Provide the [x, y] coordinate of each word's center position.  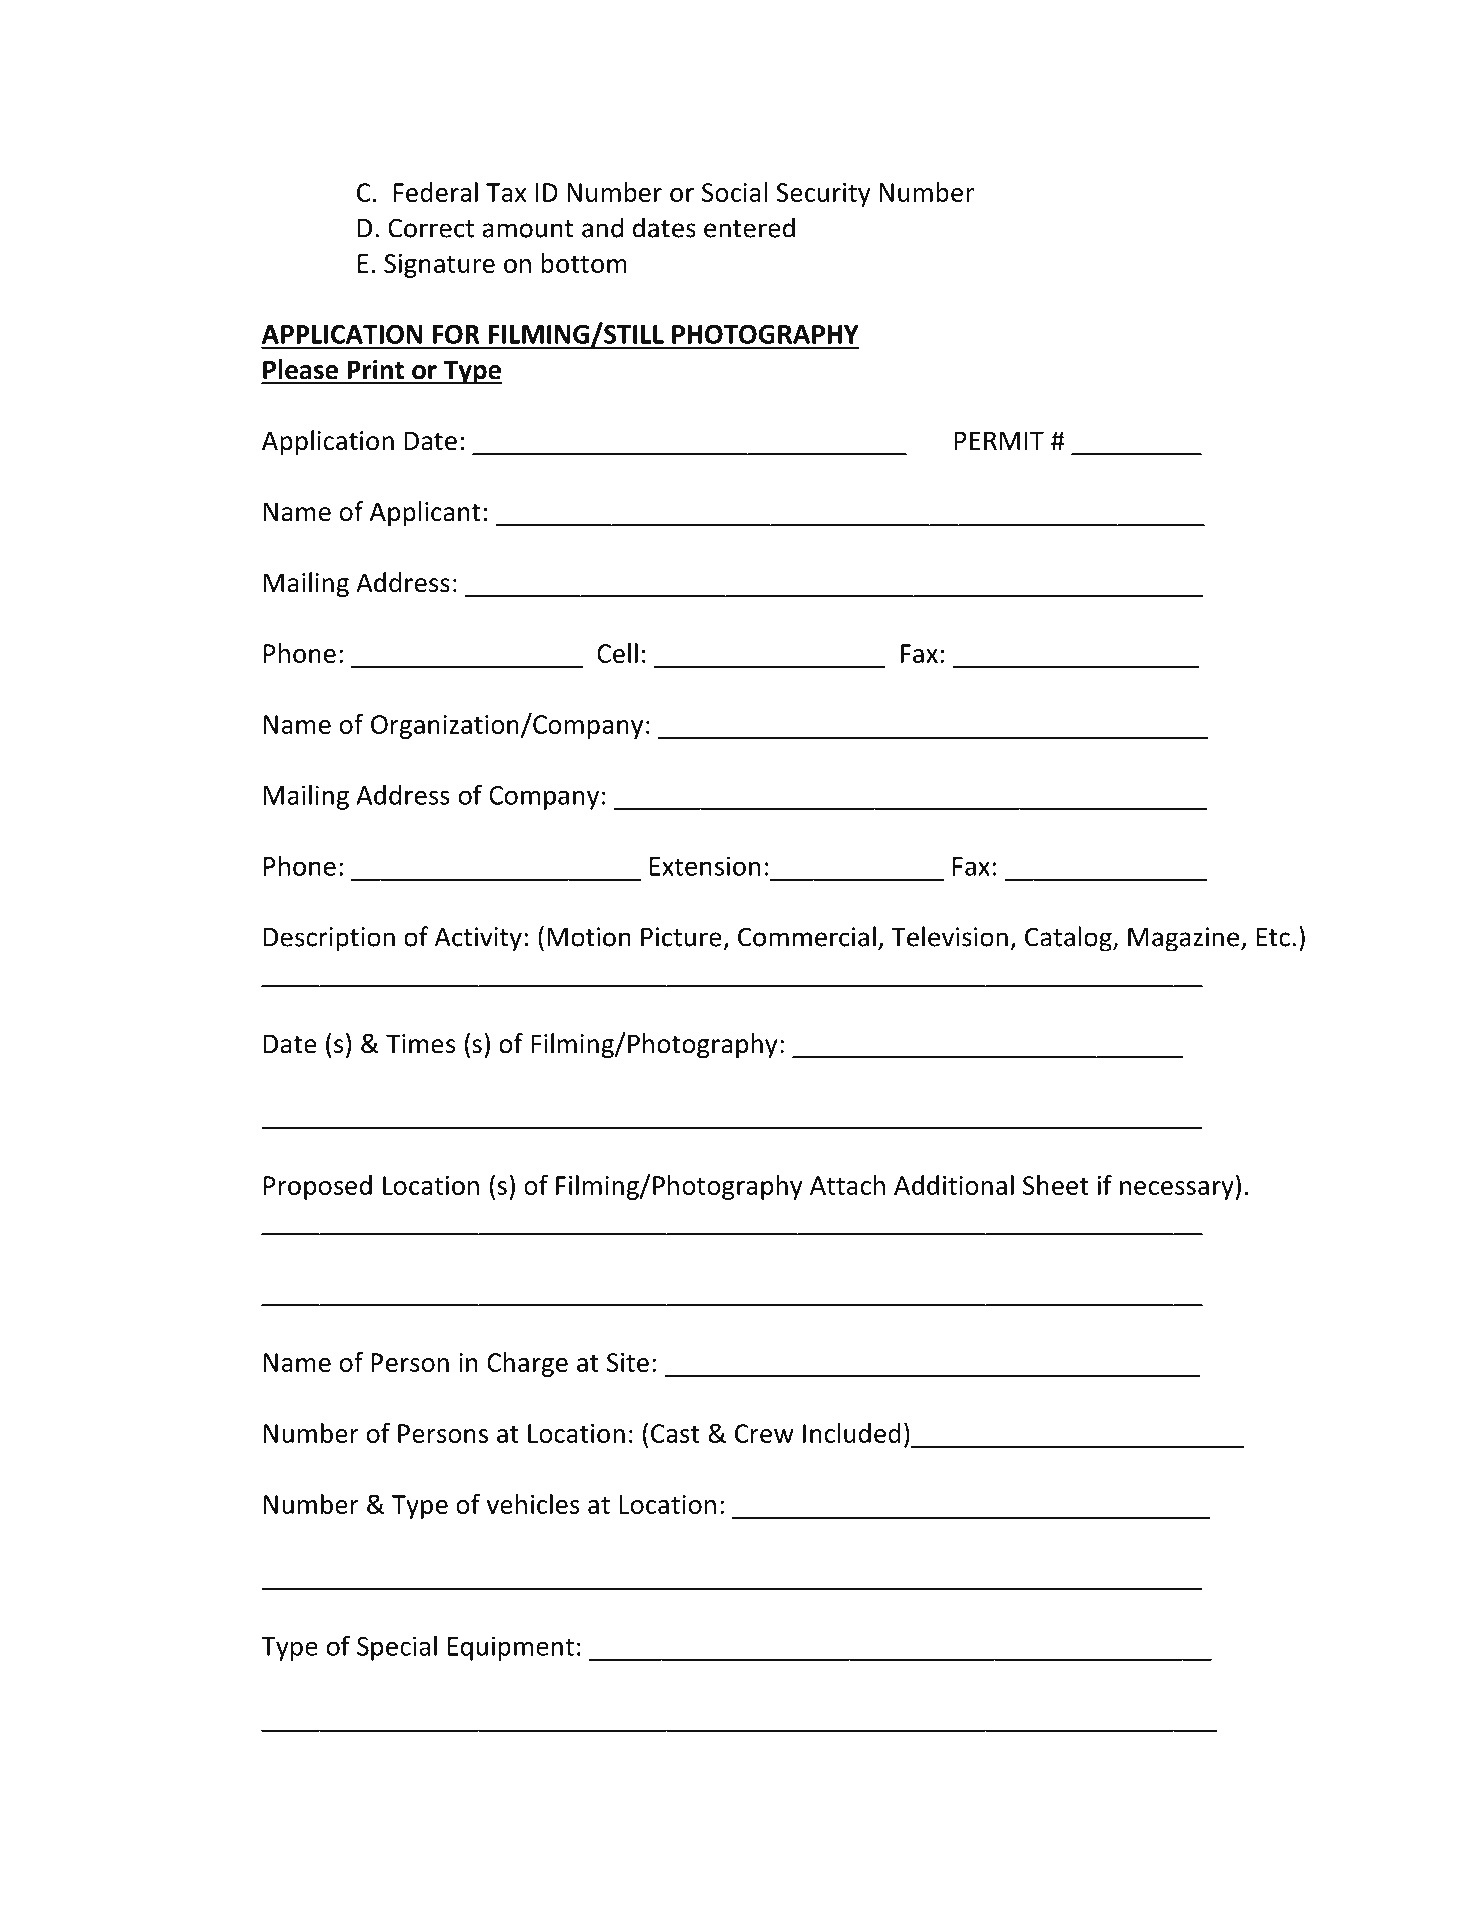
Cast [675, 1433]
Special [397, 1648]
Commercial [807, 936]
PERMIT [999, 440]
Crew [764, 1433]
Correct [431, 228]
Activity [478, 939]
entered [749, 227]
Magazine [1185, 939]
